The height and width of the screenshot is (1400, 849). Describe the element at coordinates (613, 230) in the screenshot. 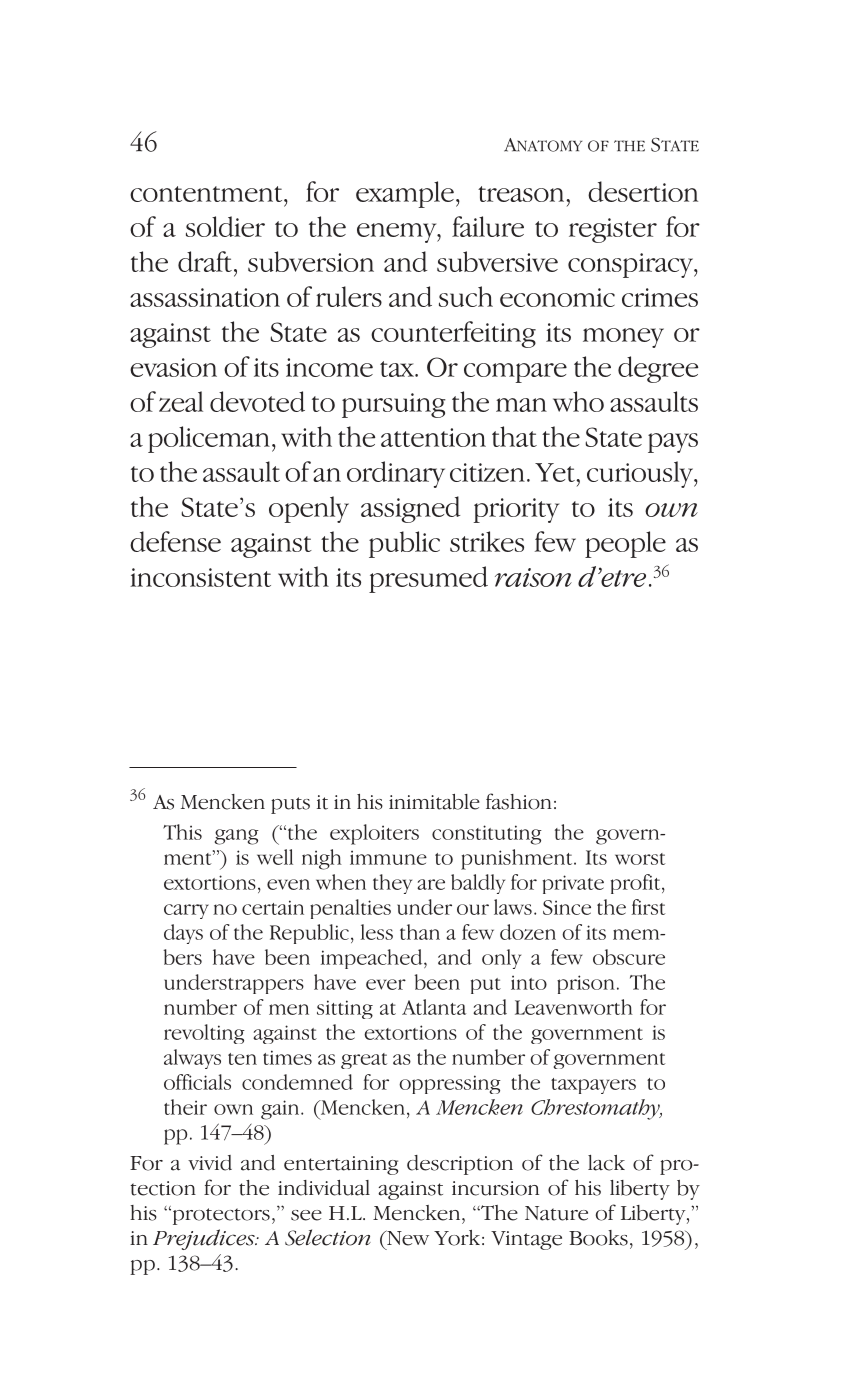

I see `register` at that location.
